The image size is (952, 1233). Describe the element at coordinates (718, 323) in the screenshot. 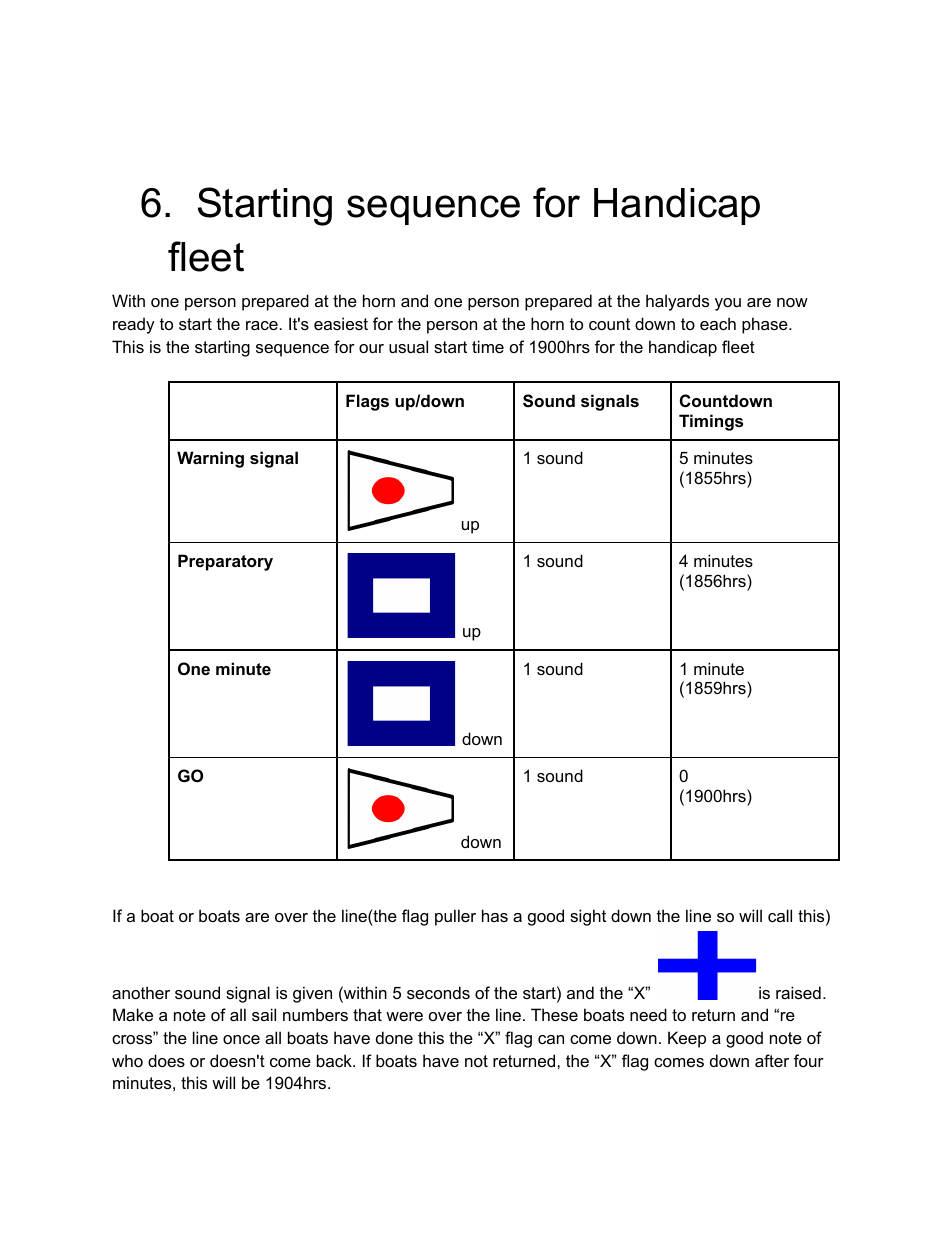

I see `each` at that location.
